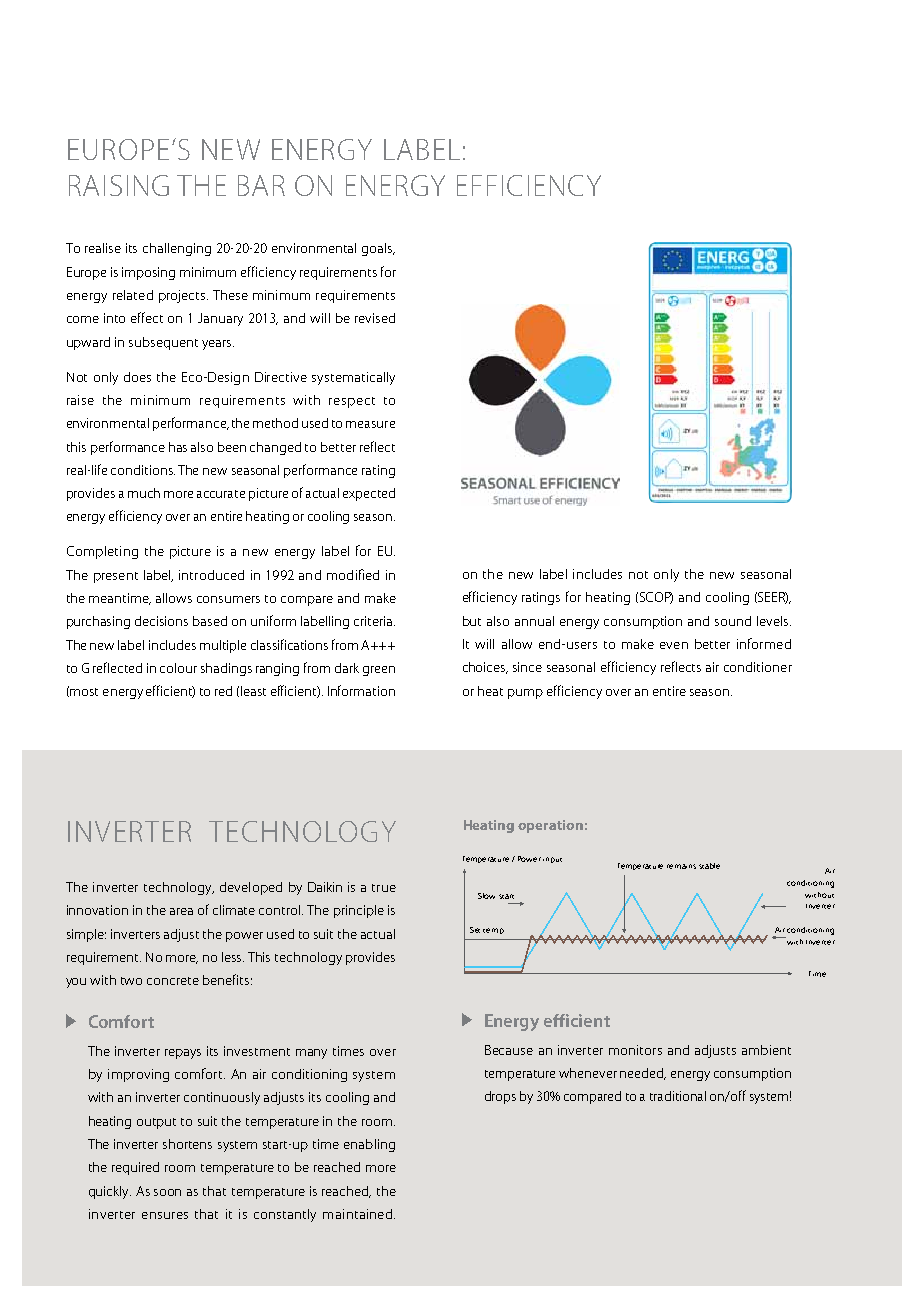 This screenshot has width=924, height=1308. What do you see at coordinates (167, 1192) in the screenshot?
I see `soon` at bounding box center [167, 1192].
